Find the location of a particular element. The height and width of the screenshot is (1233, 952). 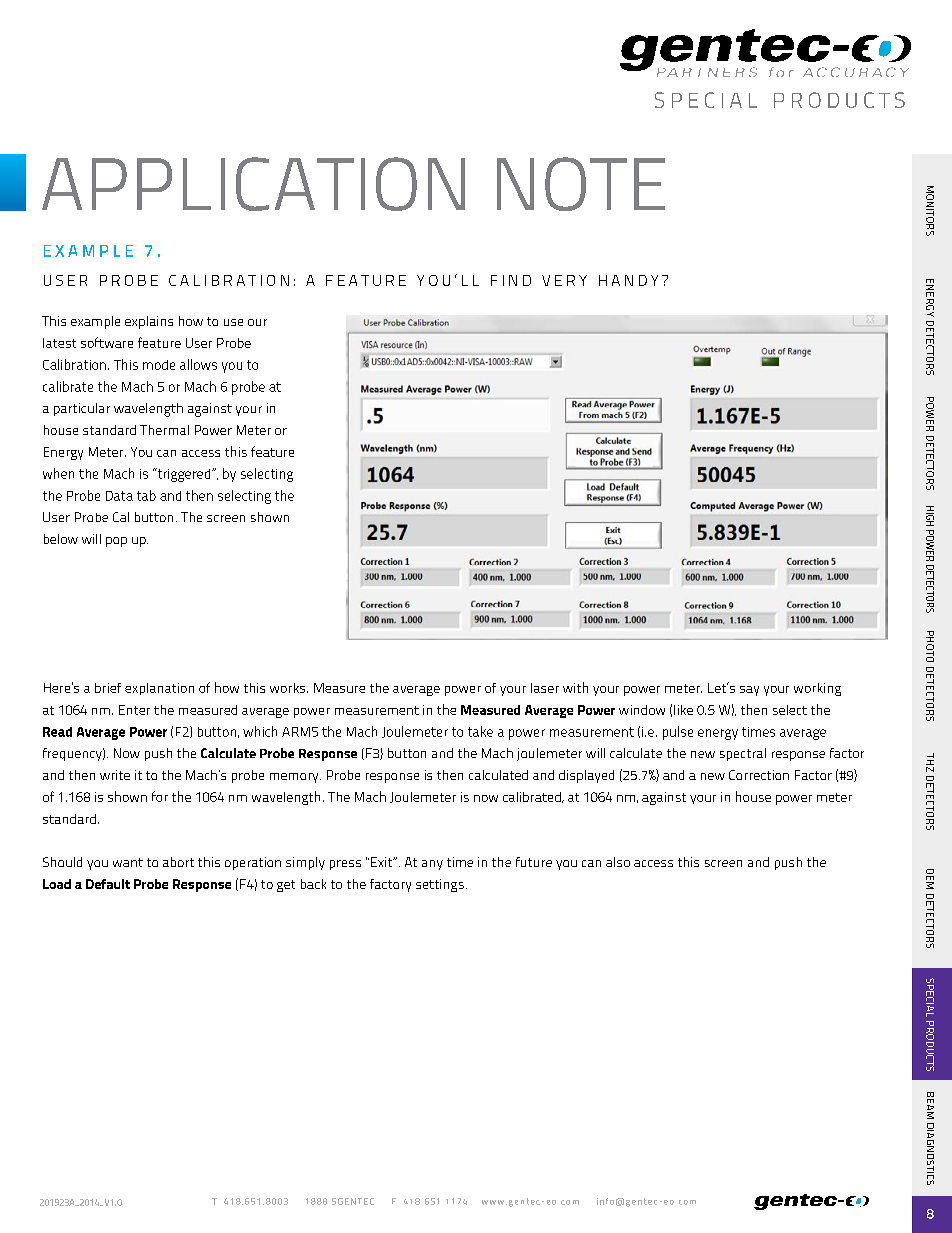

allows is located at coordinates (198, 364).
